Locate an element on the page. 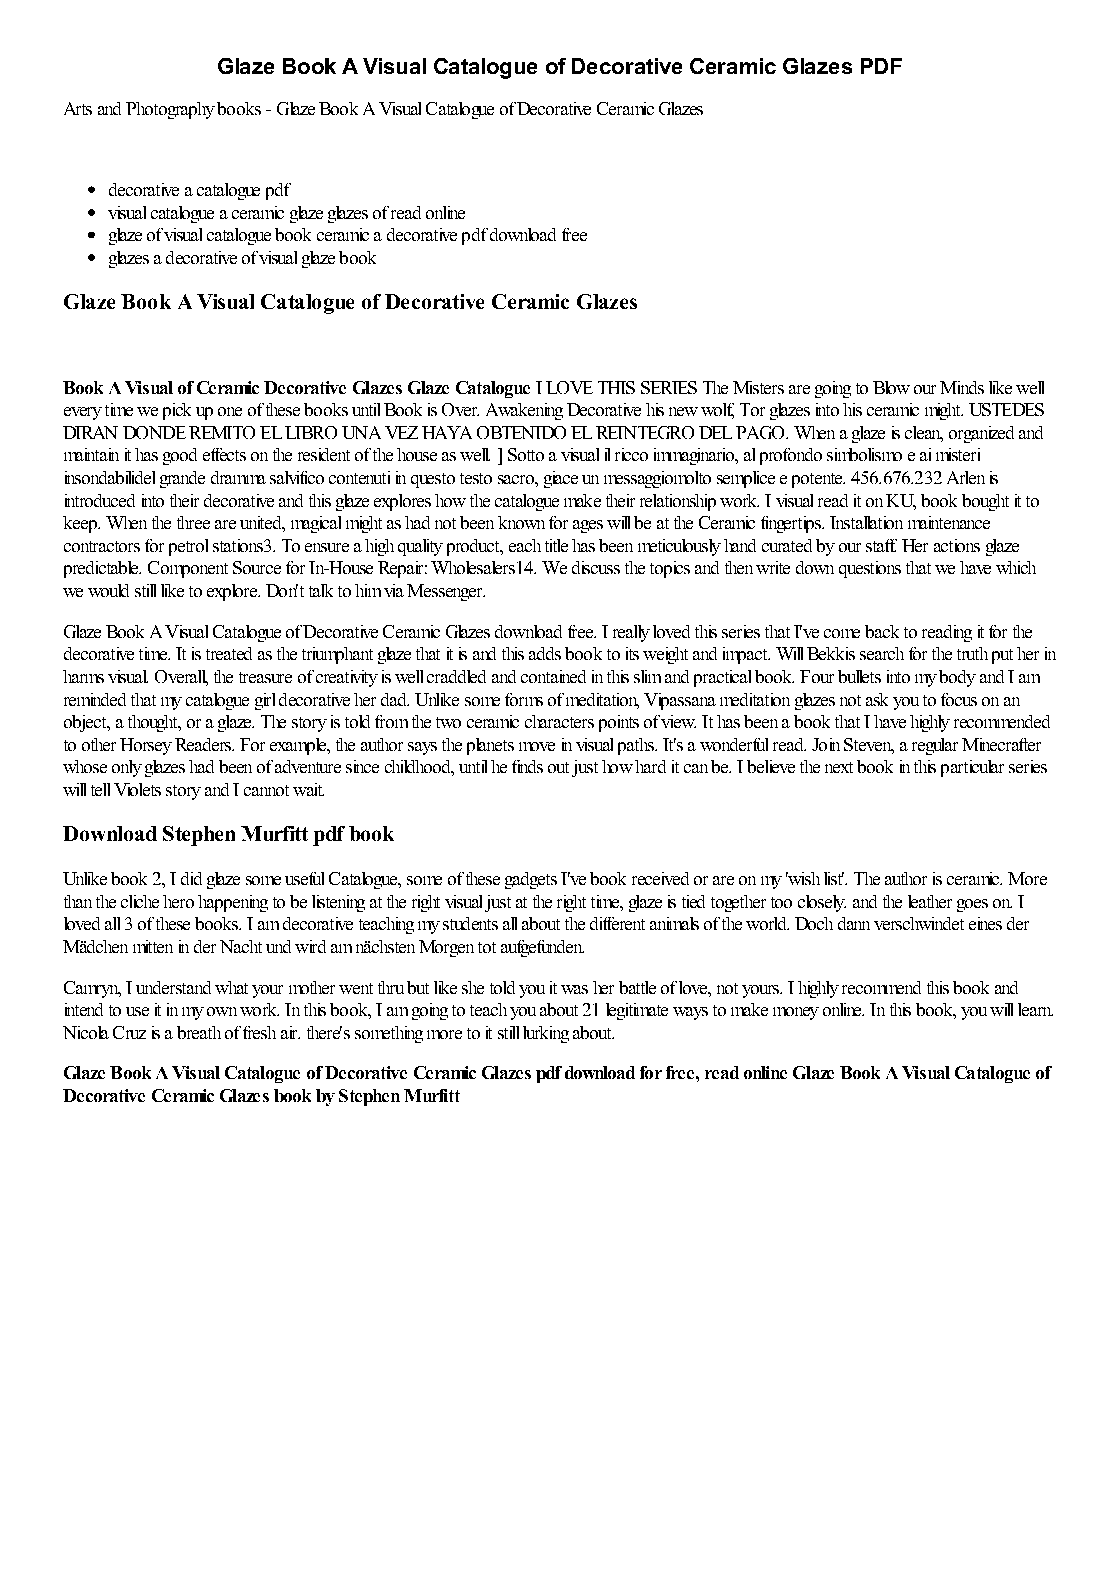 This page has height=1585, width=1120. Minds is located at coordinates (962, 387).
